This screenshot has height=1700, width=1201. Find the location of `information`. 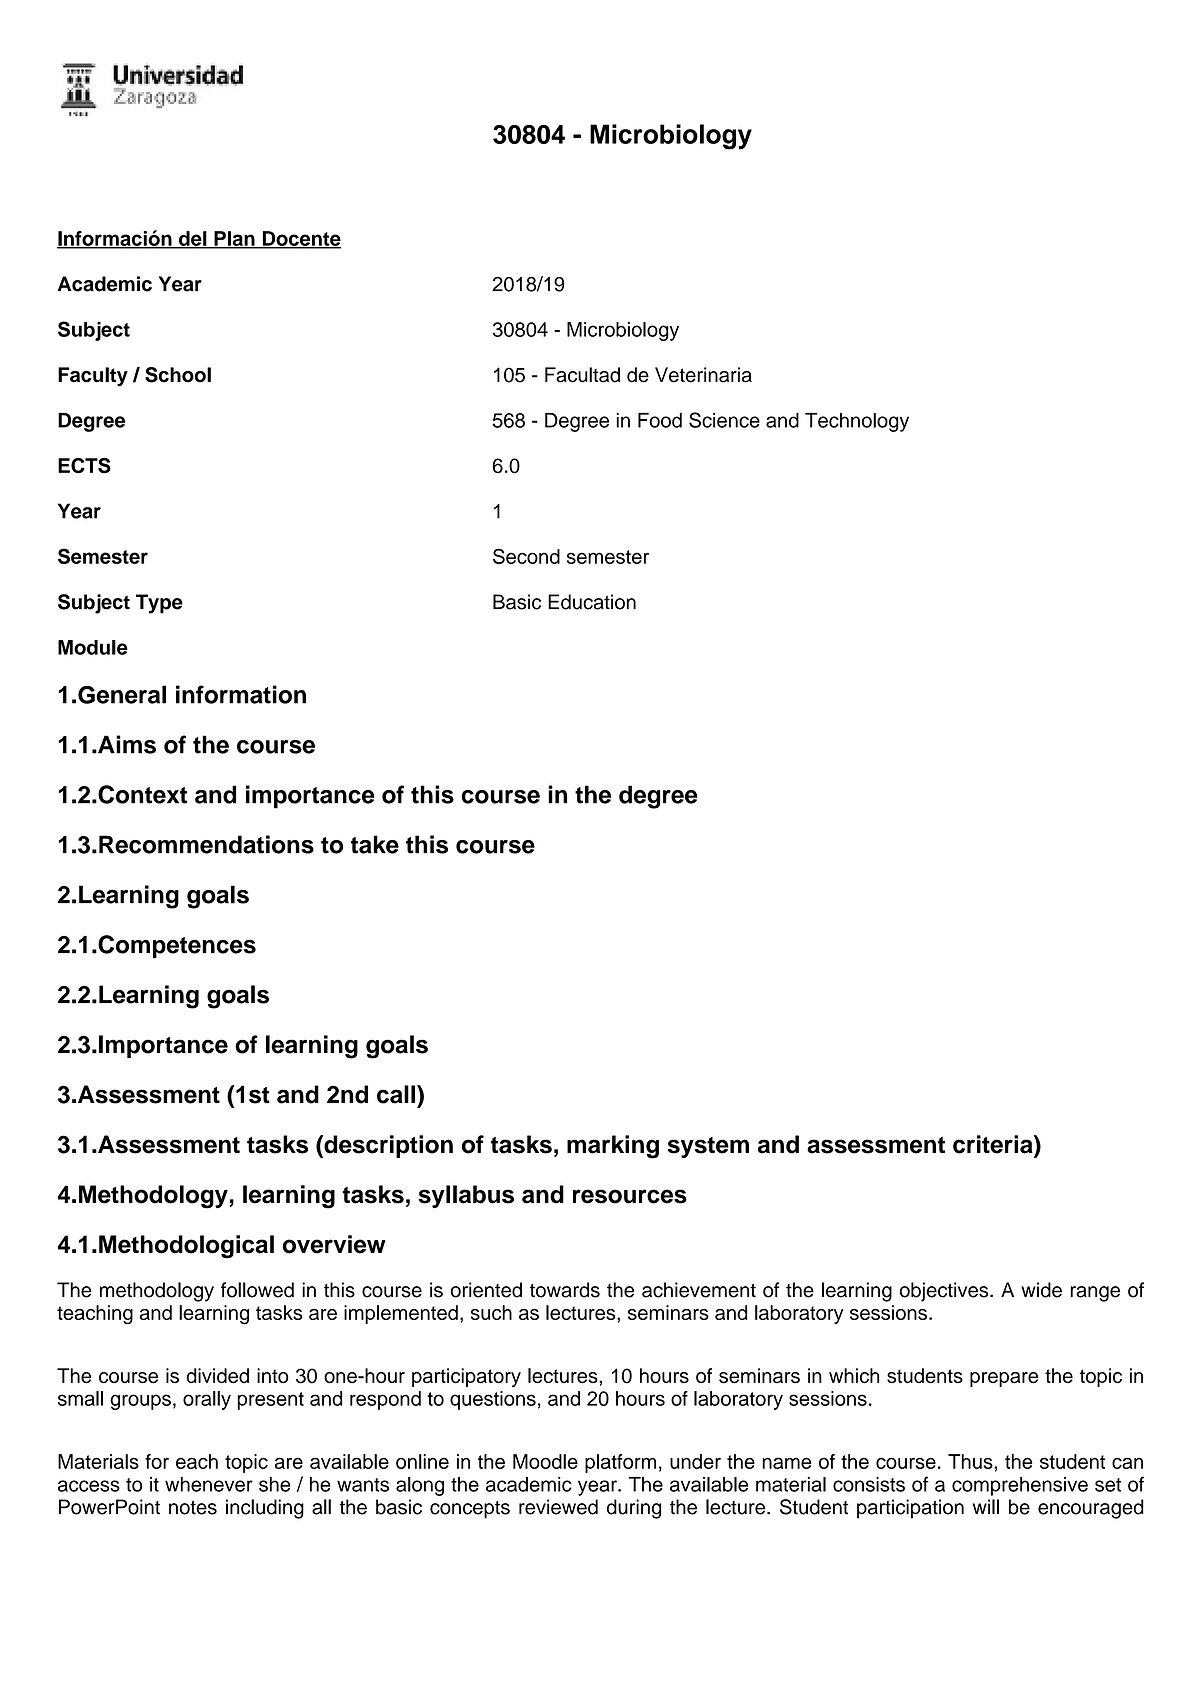

information is located at coordinates (241, 694).
